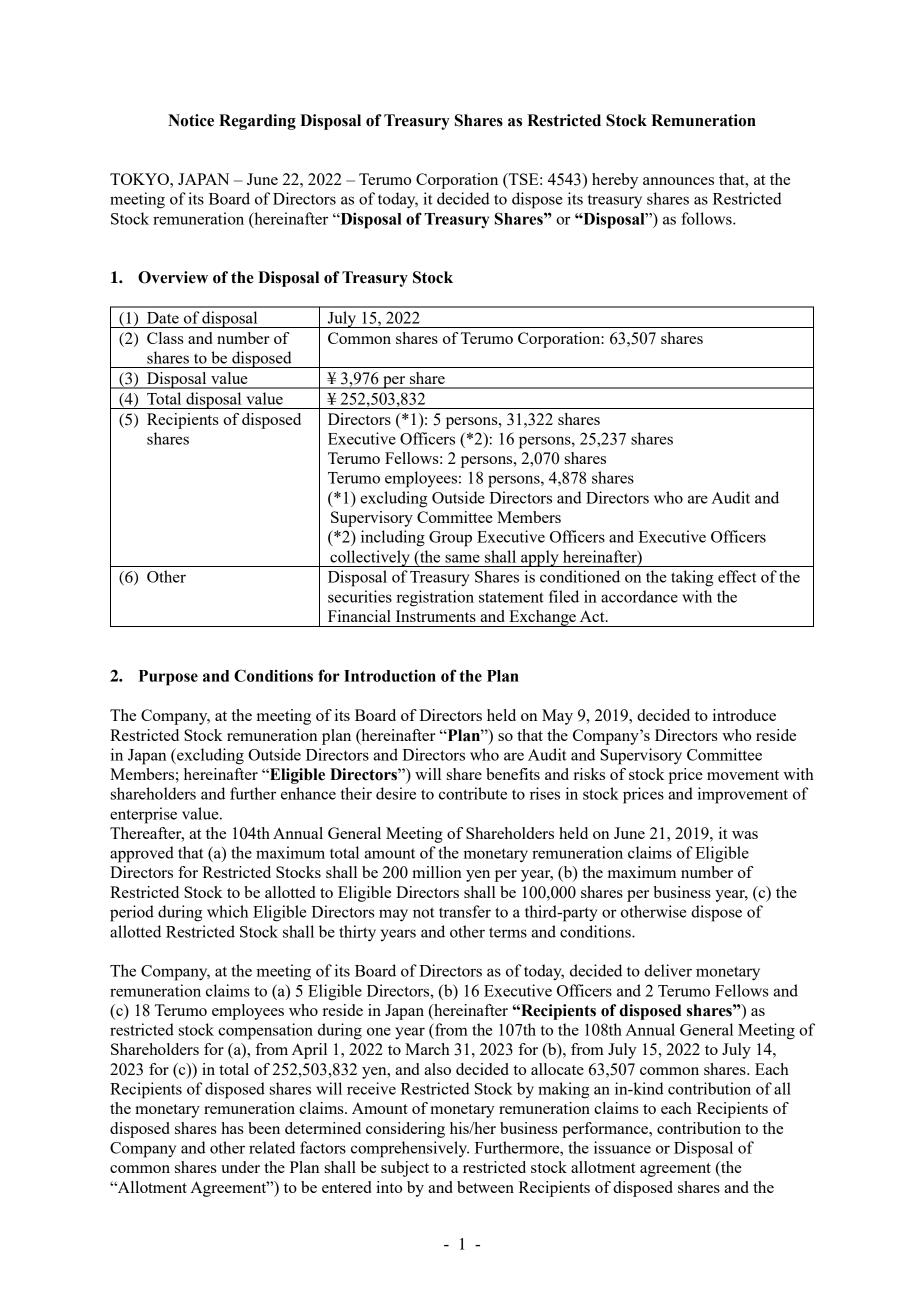 This screenshot has height=1308, width=924. I want to click on Introduction, so click(390, 675).
